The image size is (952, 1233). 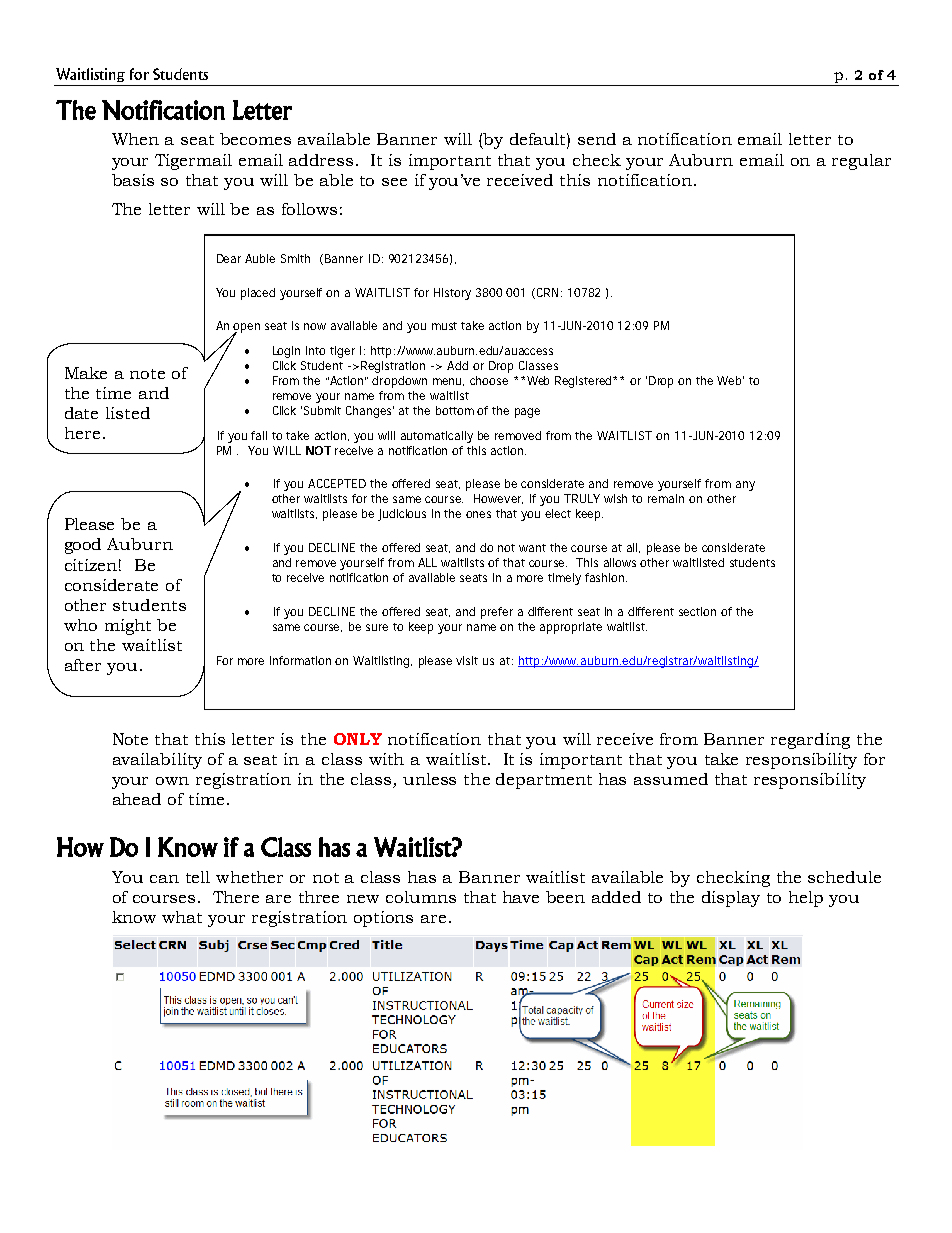 What do you see at coordinates (745, 486) in the page?
I see `any` at bounding box center [745, 486].
